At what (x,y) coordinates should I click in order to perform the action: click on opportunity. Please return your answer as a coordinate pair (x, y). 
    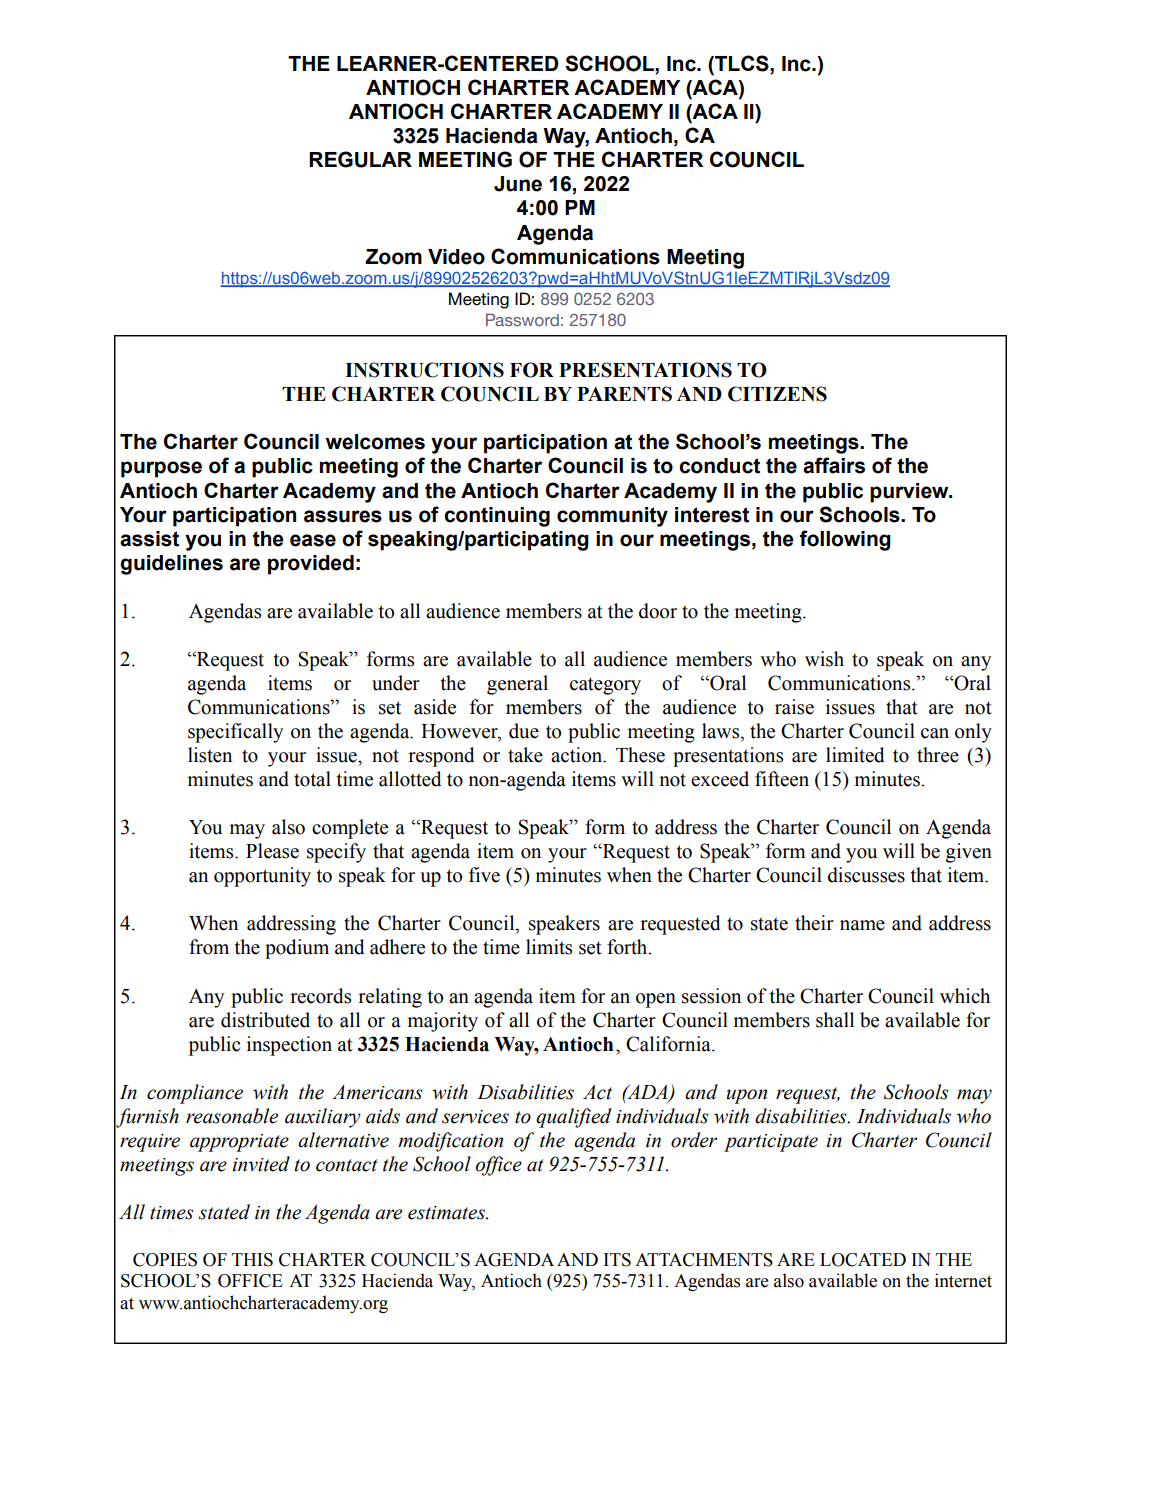
    Looking at the image, I should click on (262, 877).
